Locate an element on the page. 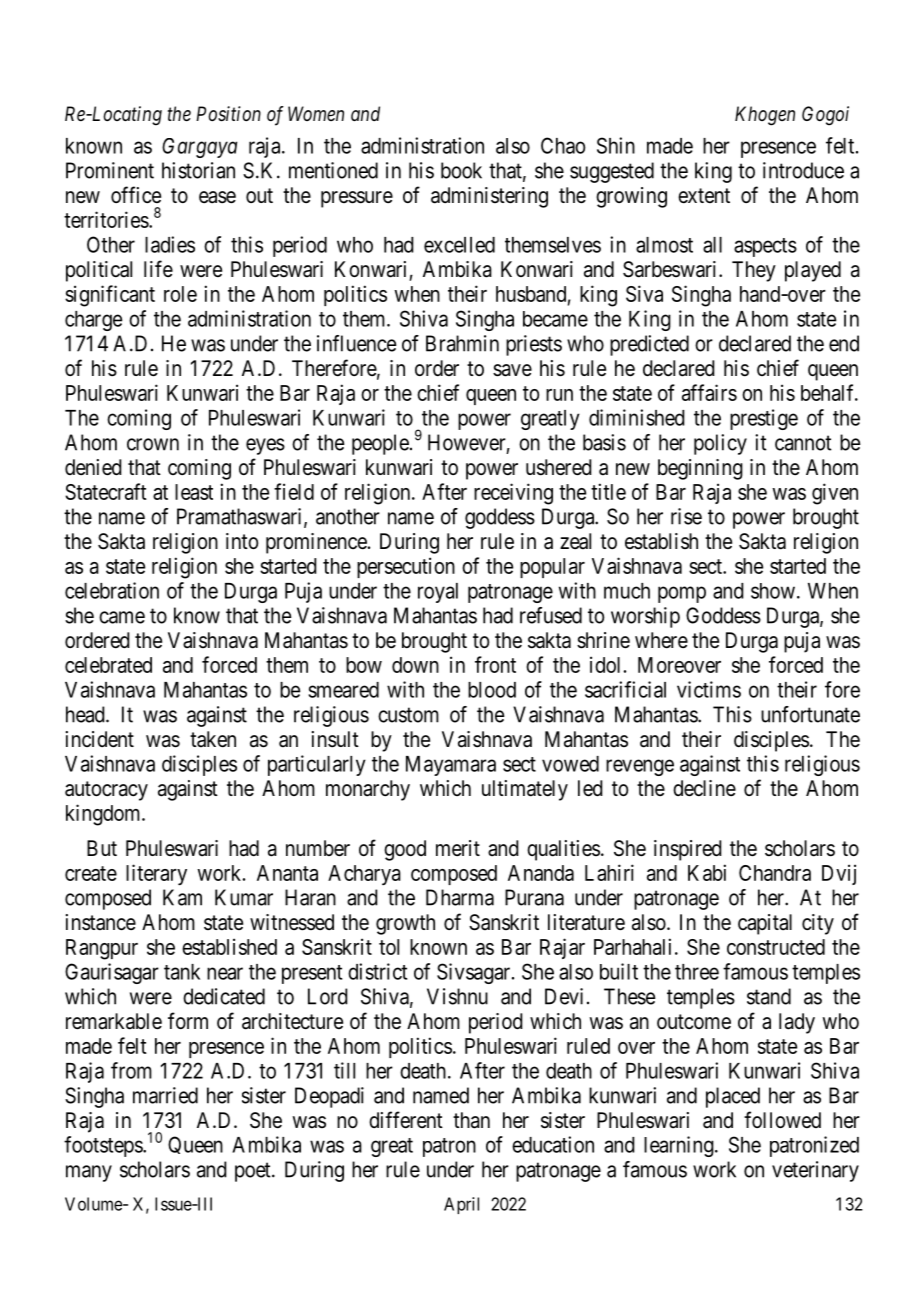  April is located at coordinates (461, 1205).
